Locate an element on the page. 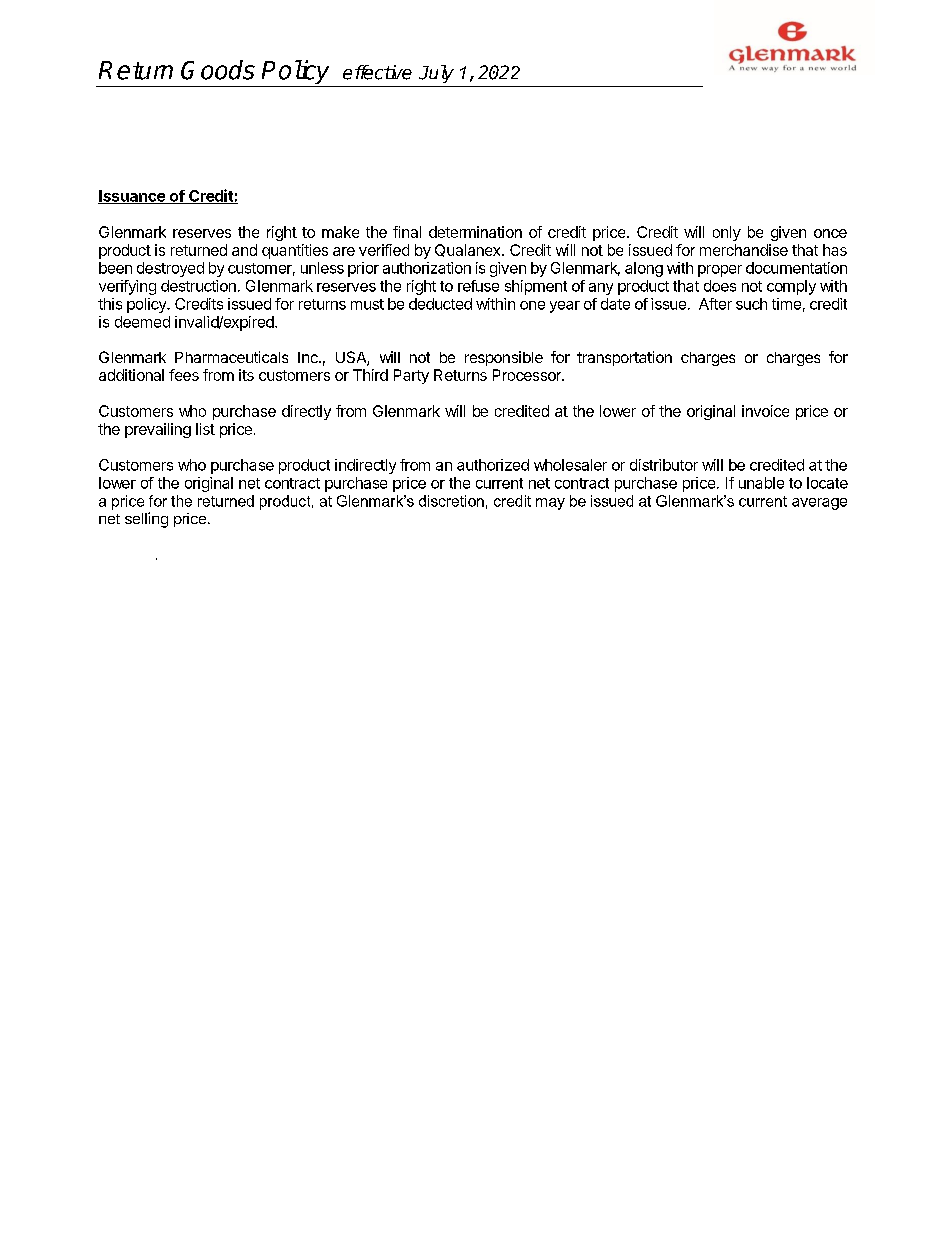 Image resolution: width=952 pixels, height=1233 pixels. determination is located at coordinates (475, 232).
